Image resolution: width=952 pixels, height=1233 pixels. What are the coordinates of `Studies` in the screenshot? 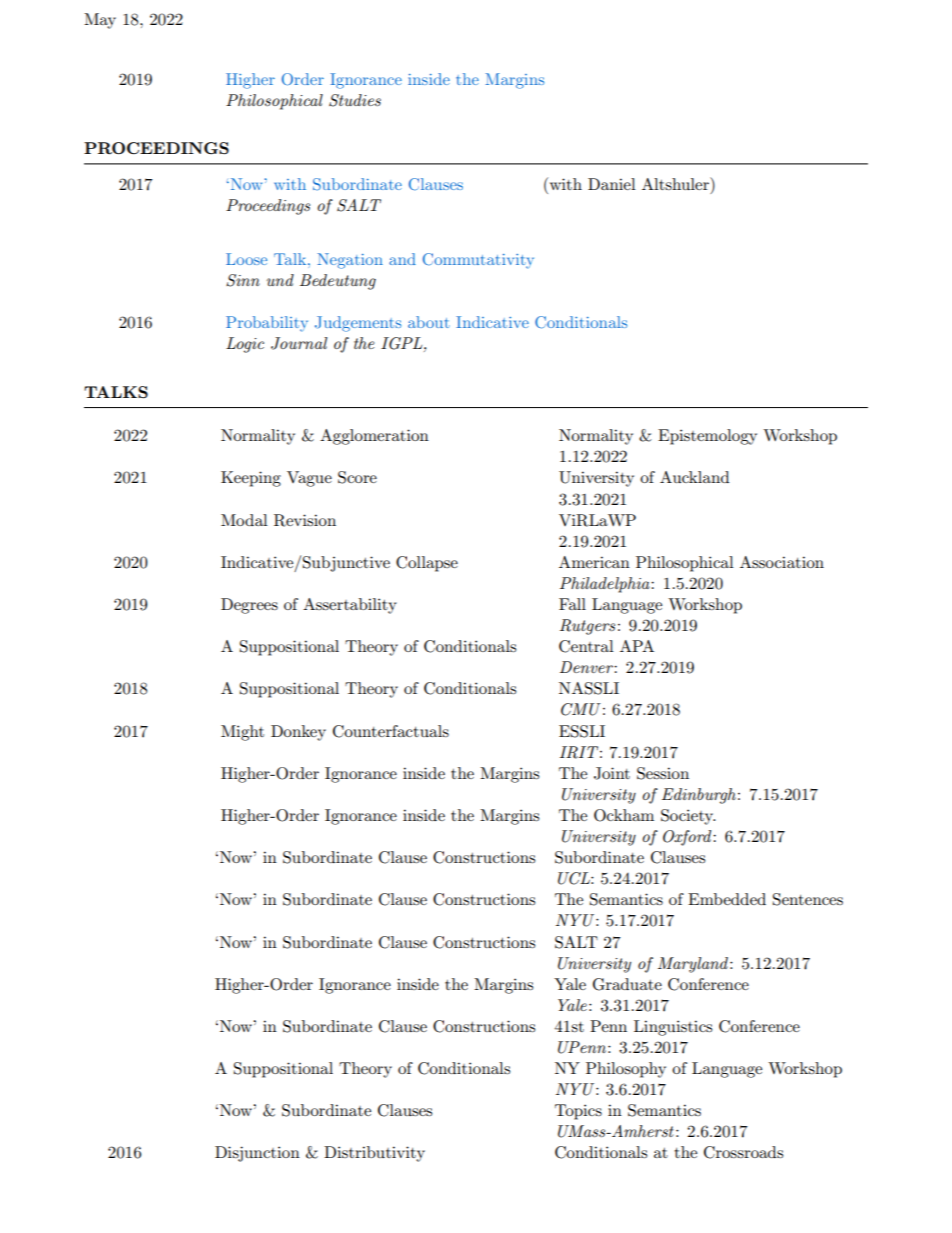 It's located at (355, 100).
